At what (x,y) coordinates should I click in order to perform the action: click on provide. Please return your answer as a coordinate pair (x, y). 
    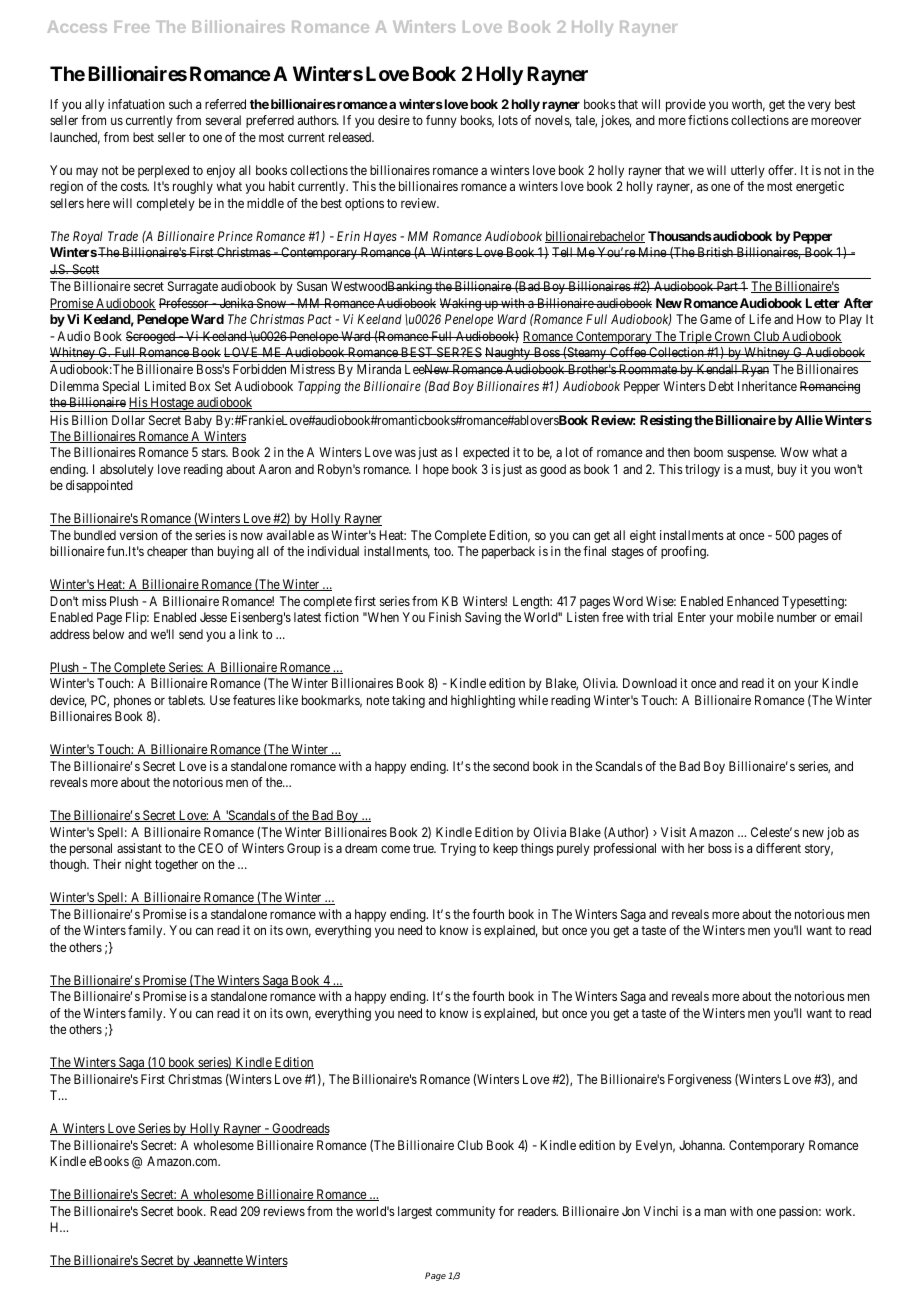
    Looking at the image, I should click on (686, 105).
